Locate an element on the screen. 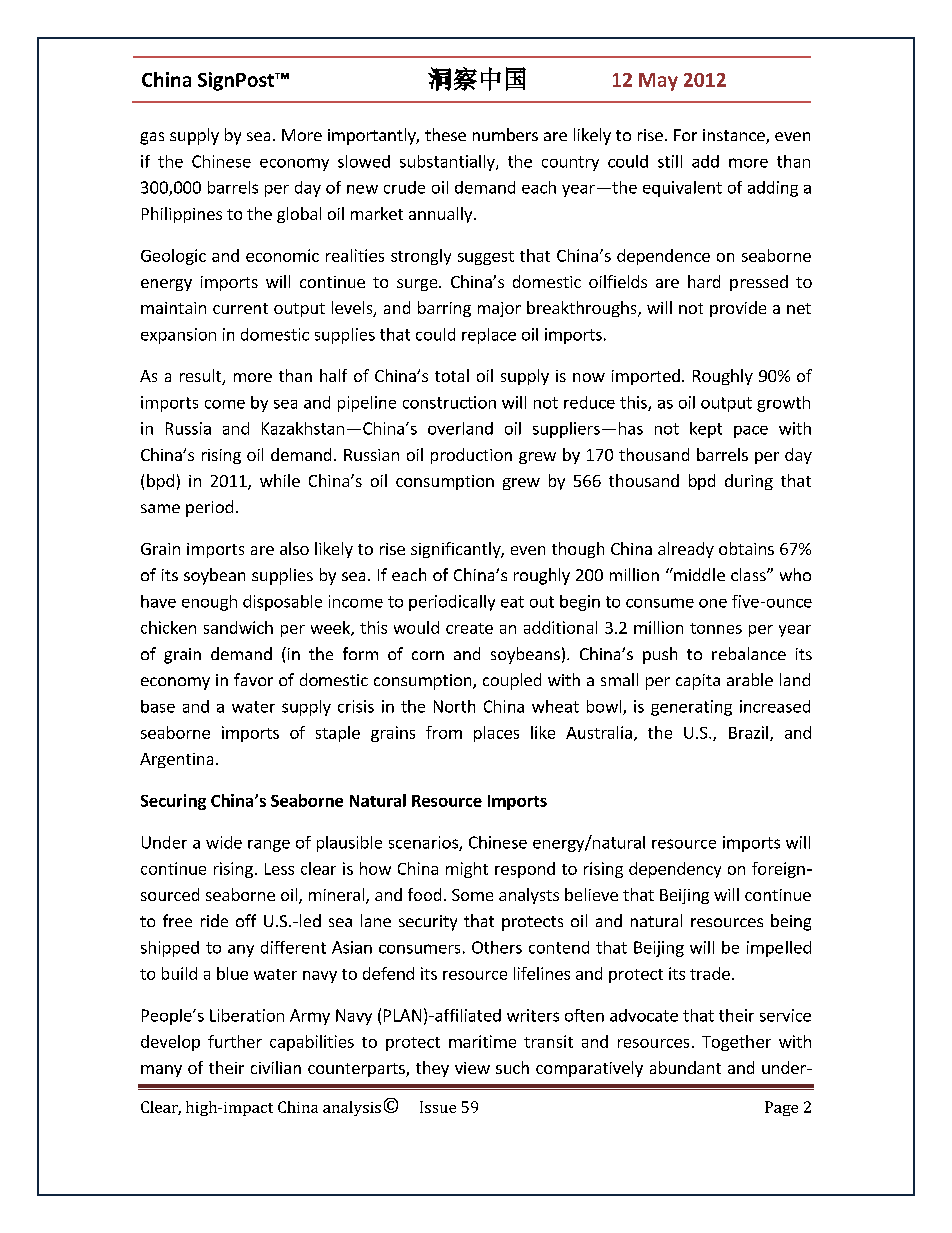  wide is located at coordinates (224, 842).
